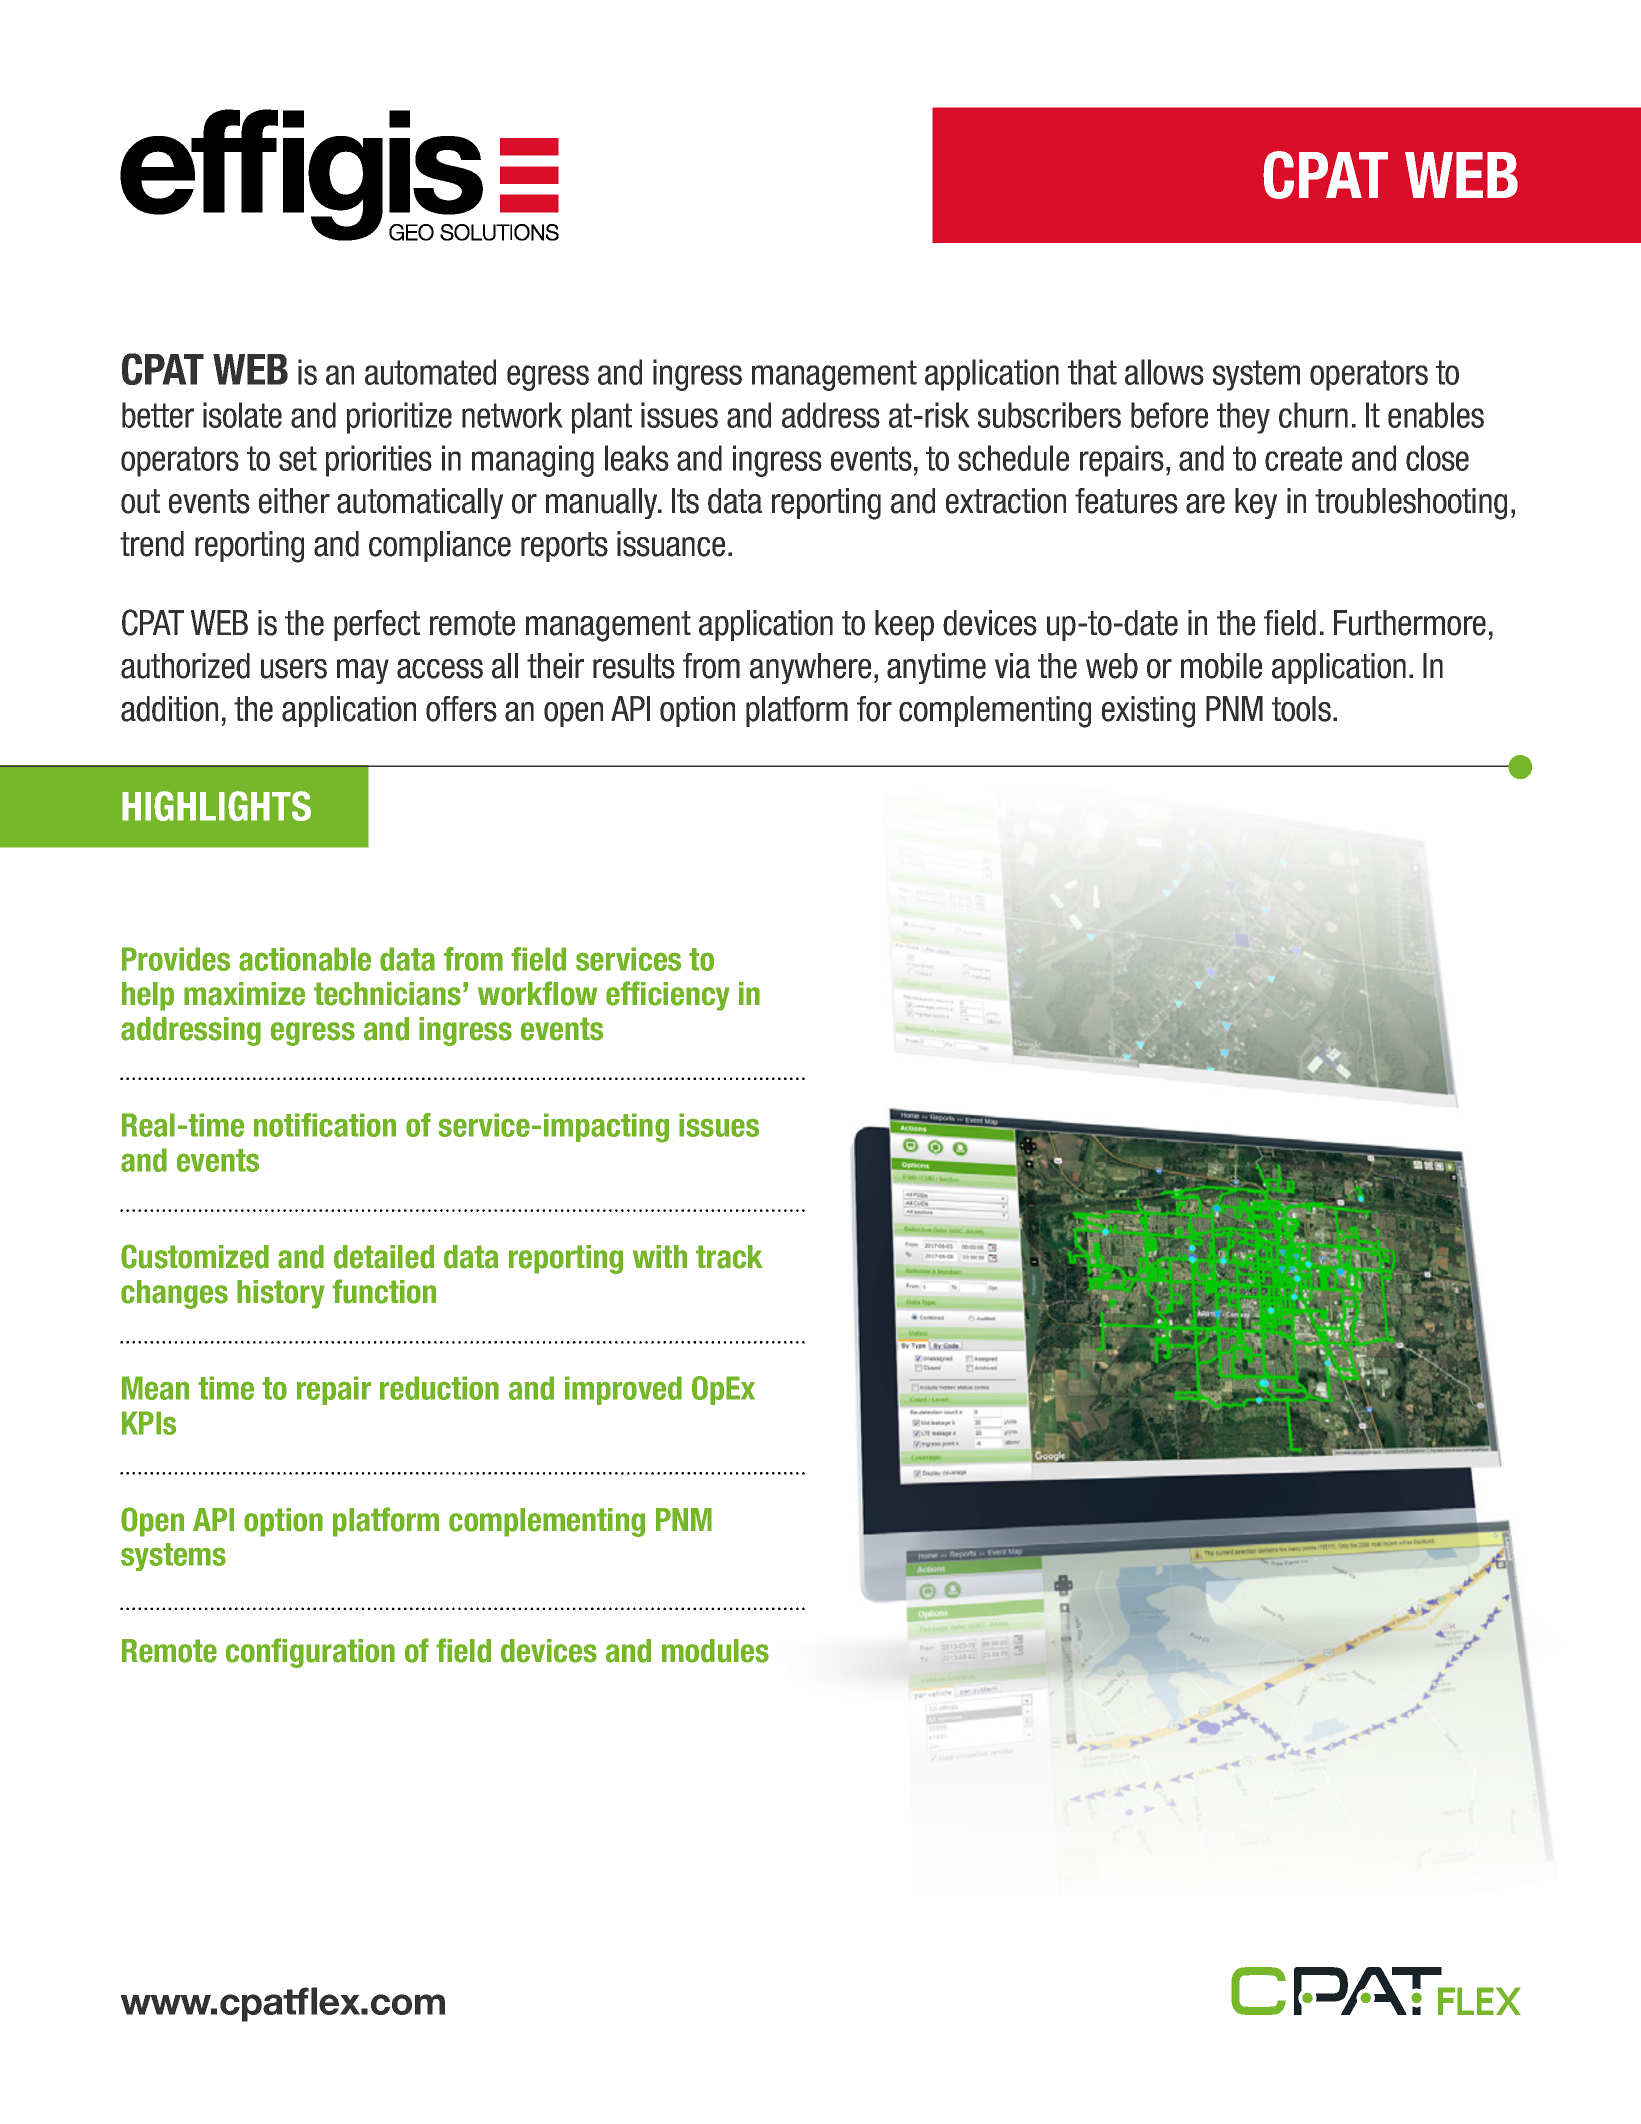 The height and width of the page is (2124, 1641). What do you see at coordinates (242, 415) in the page?
I see `isolate` at bounding box center [242, 415].
